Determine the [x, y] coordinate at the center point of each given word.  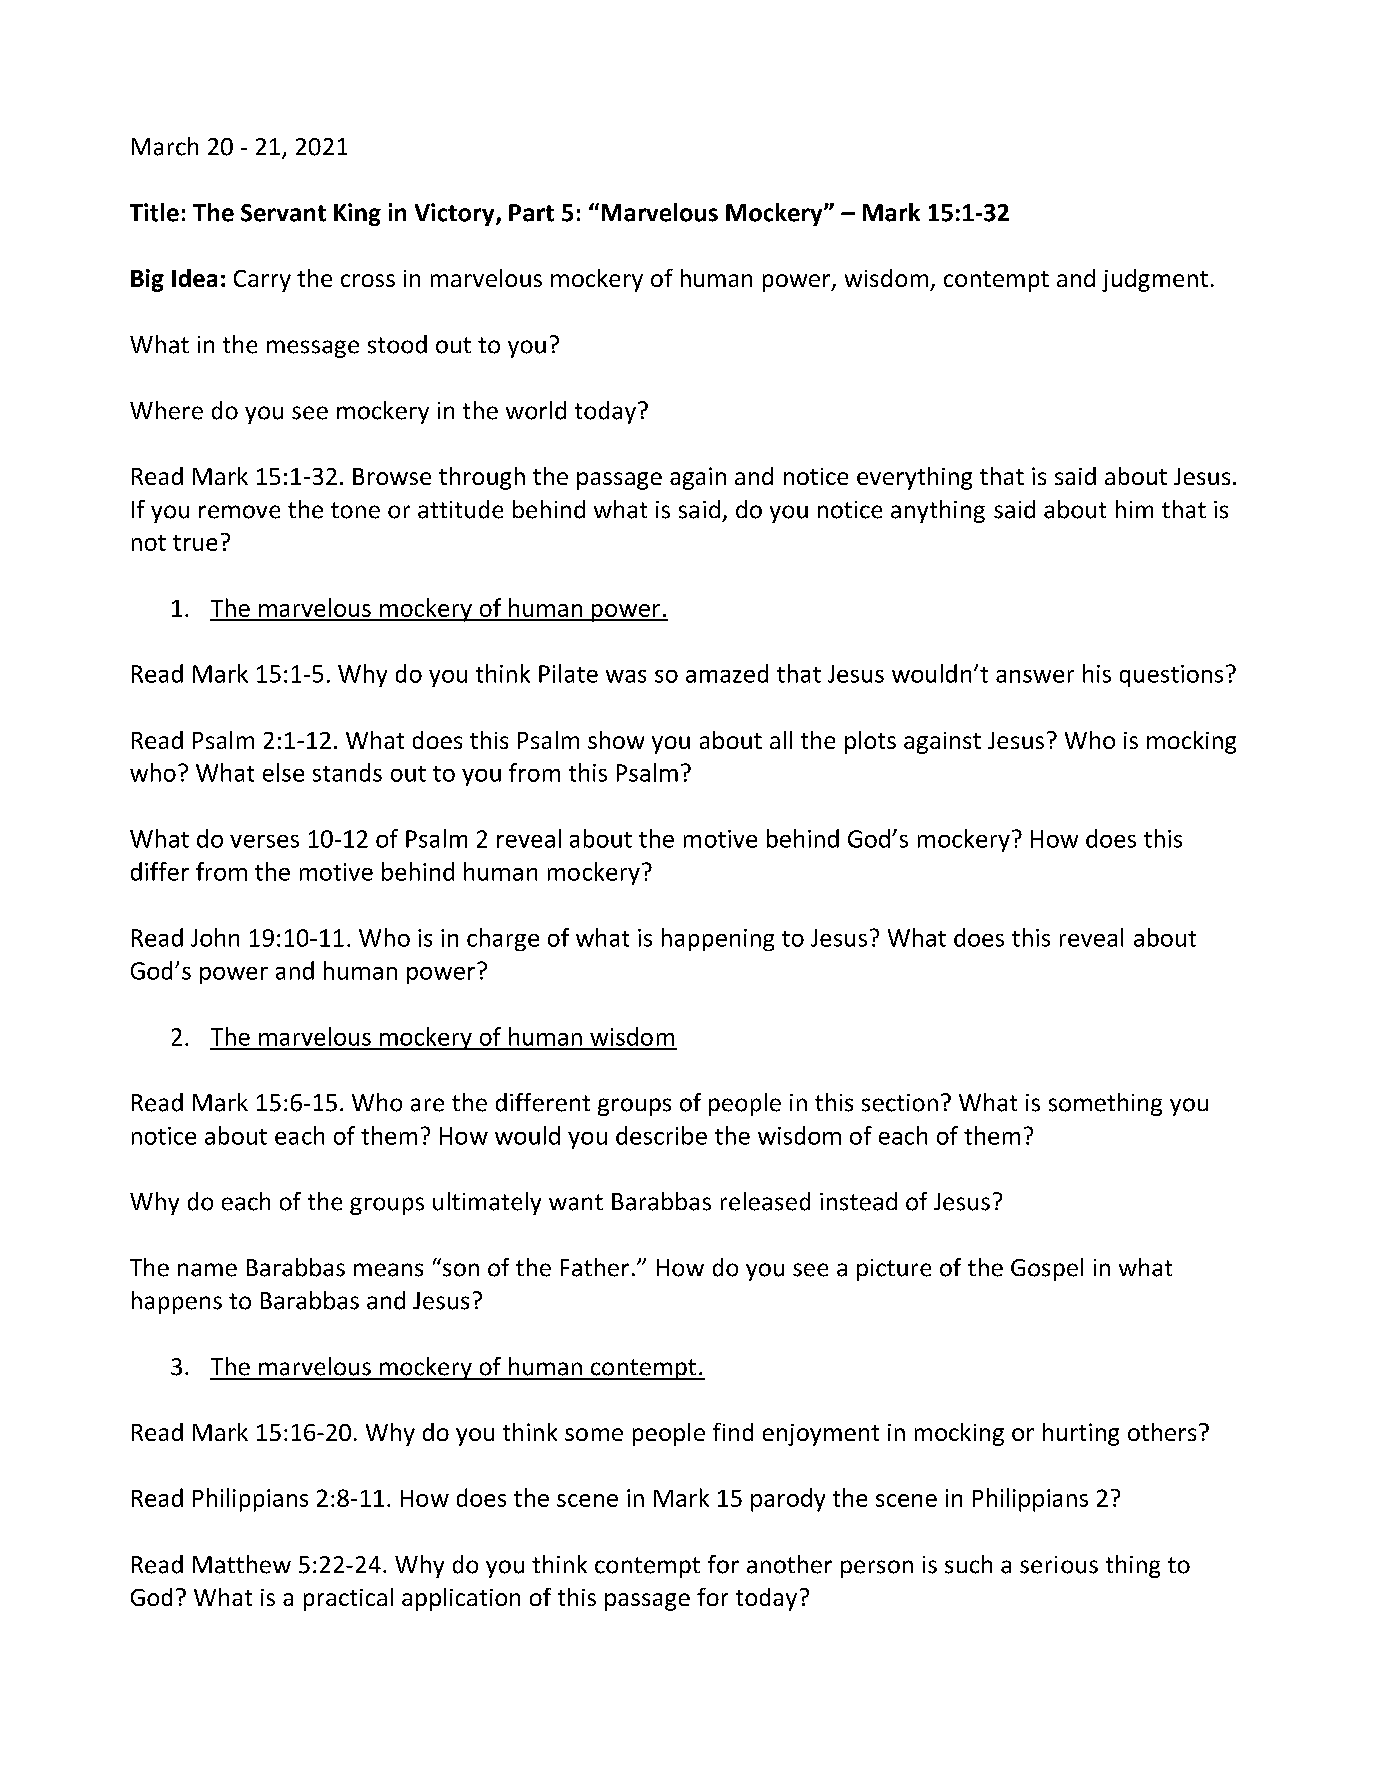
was [626, 676]
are [427, 1105]
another [789, 1564]
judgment [1155, 280]
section [900, 1103]
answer [1035, 676]
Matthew [242, 1564]
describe [661, 1135]
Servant [283, 213]
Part [531, 213]
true [195, 543]
